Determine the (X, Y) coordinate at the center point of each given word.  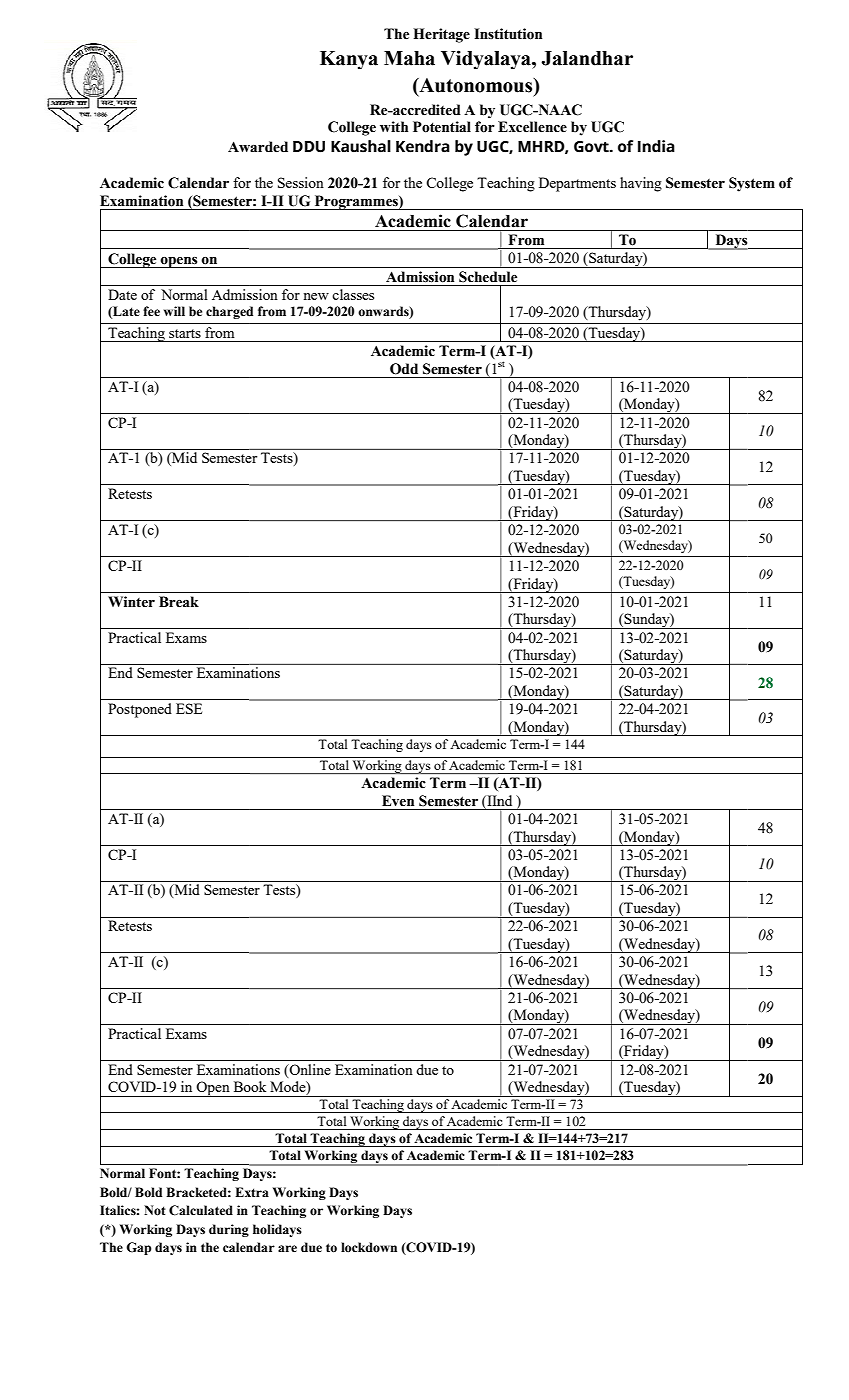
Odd (404, 369)
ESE (189, 708)
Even (398, 801)
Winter (131, 602)
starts (185, 333)
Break (179, 602)
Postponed (140, 710)
